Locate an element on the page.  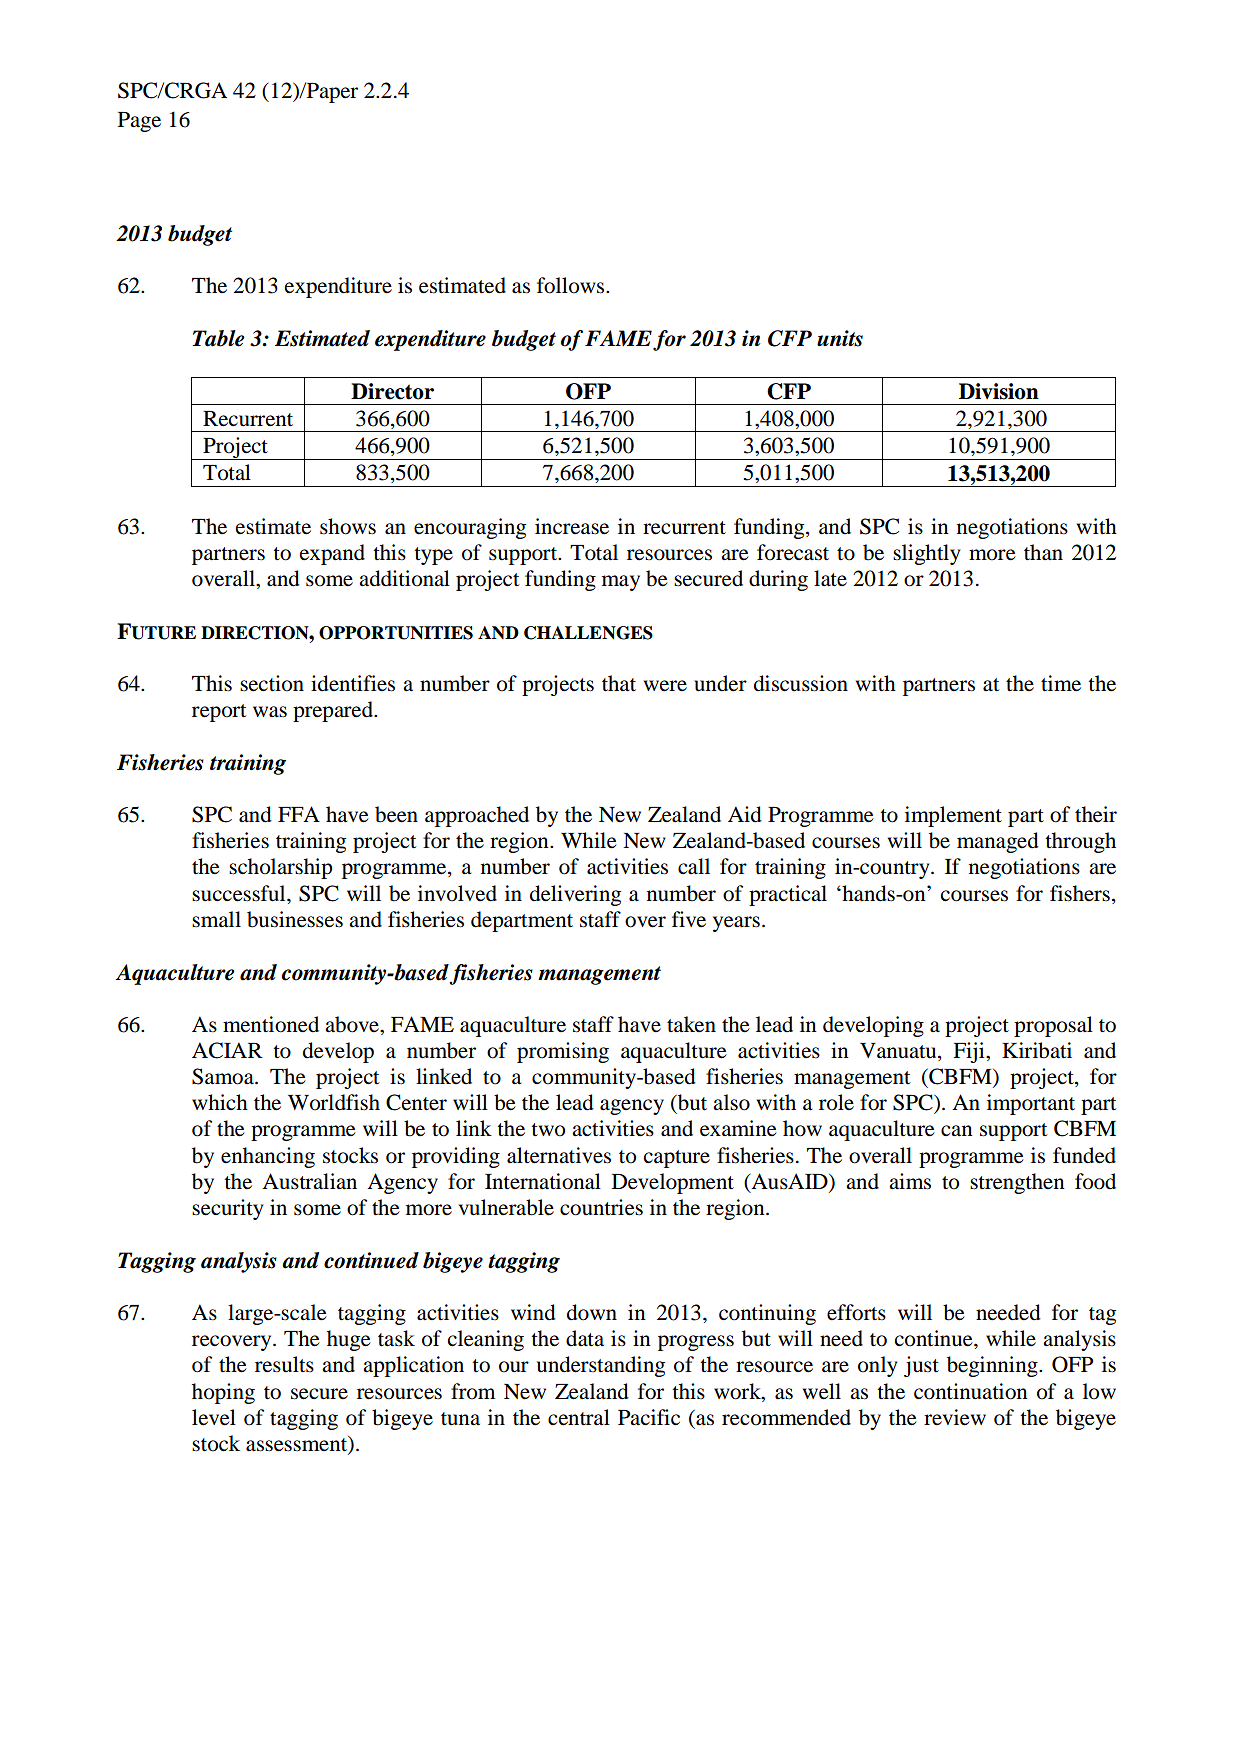
Pacific is located at coordinates (649, 1417).
